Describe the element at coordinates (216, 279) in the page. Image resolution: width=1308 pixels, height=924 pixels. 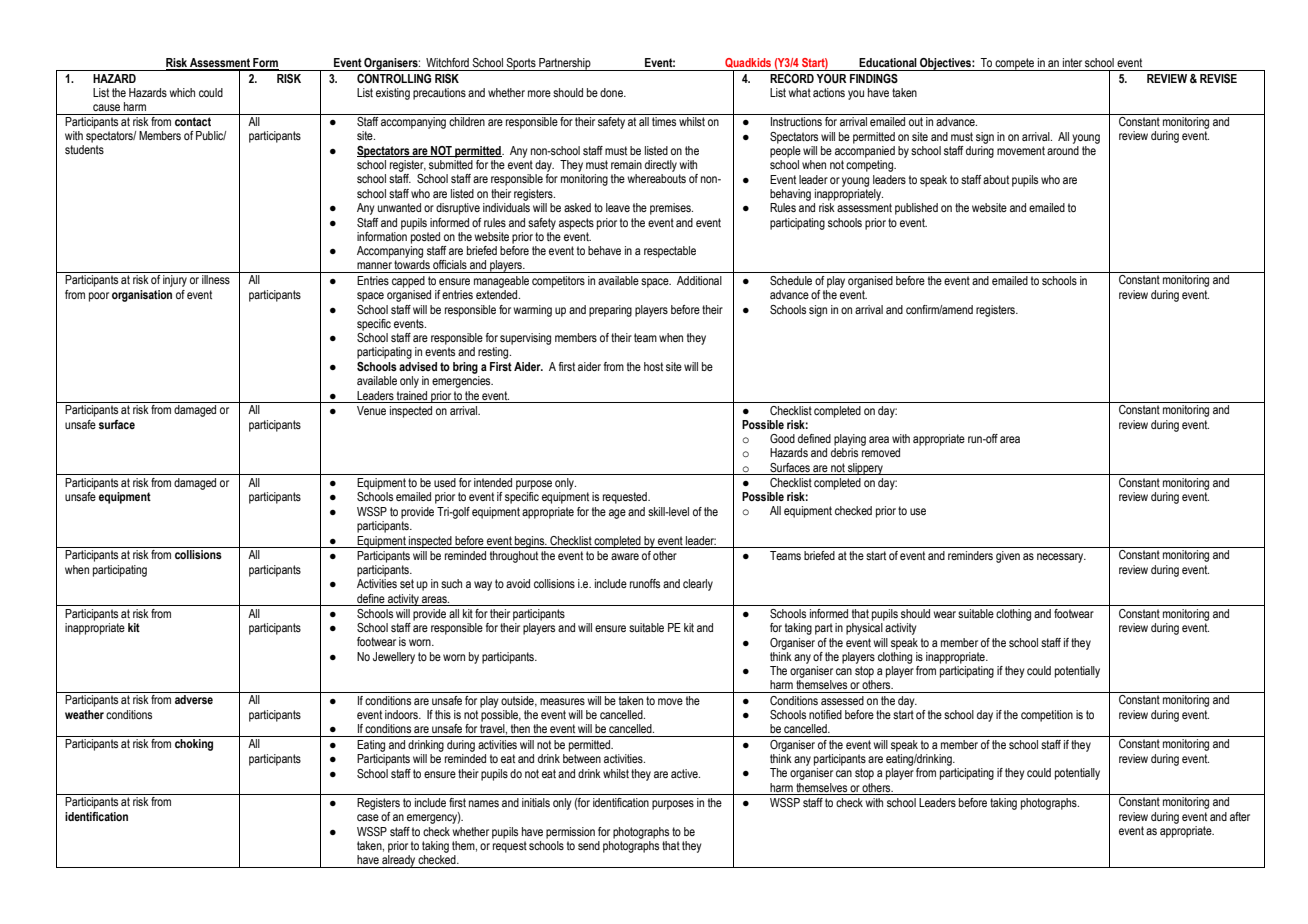
I see `illness` at that location.
